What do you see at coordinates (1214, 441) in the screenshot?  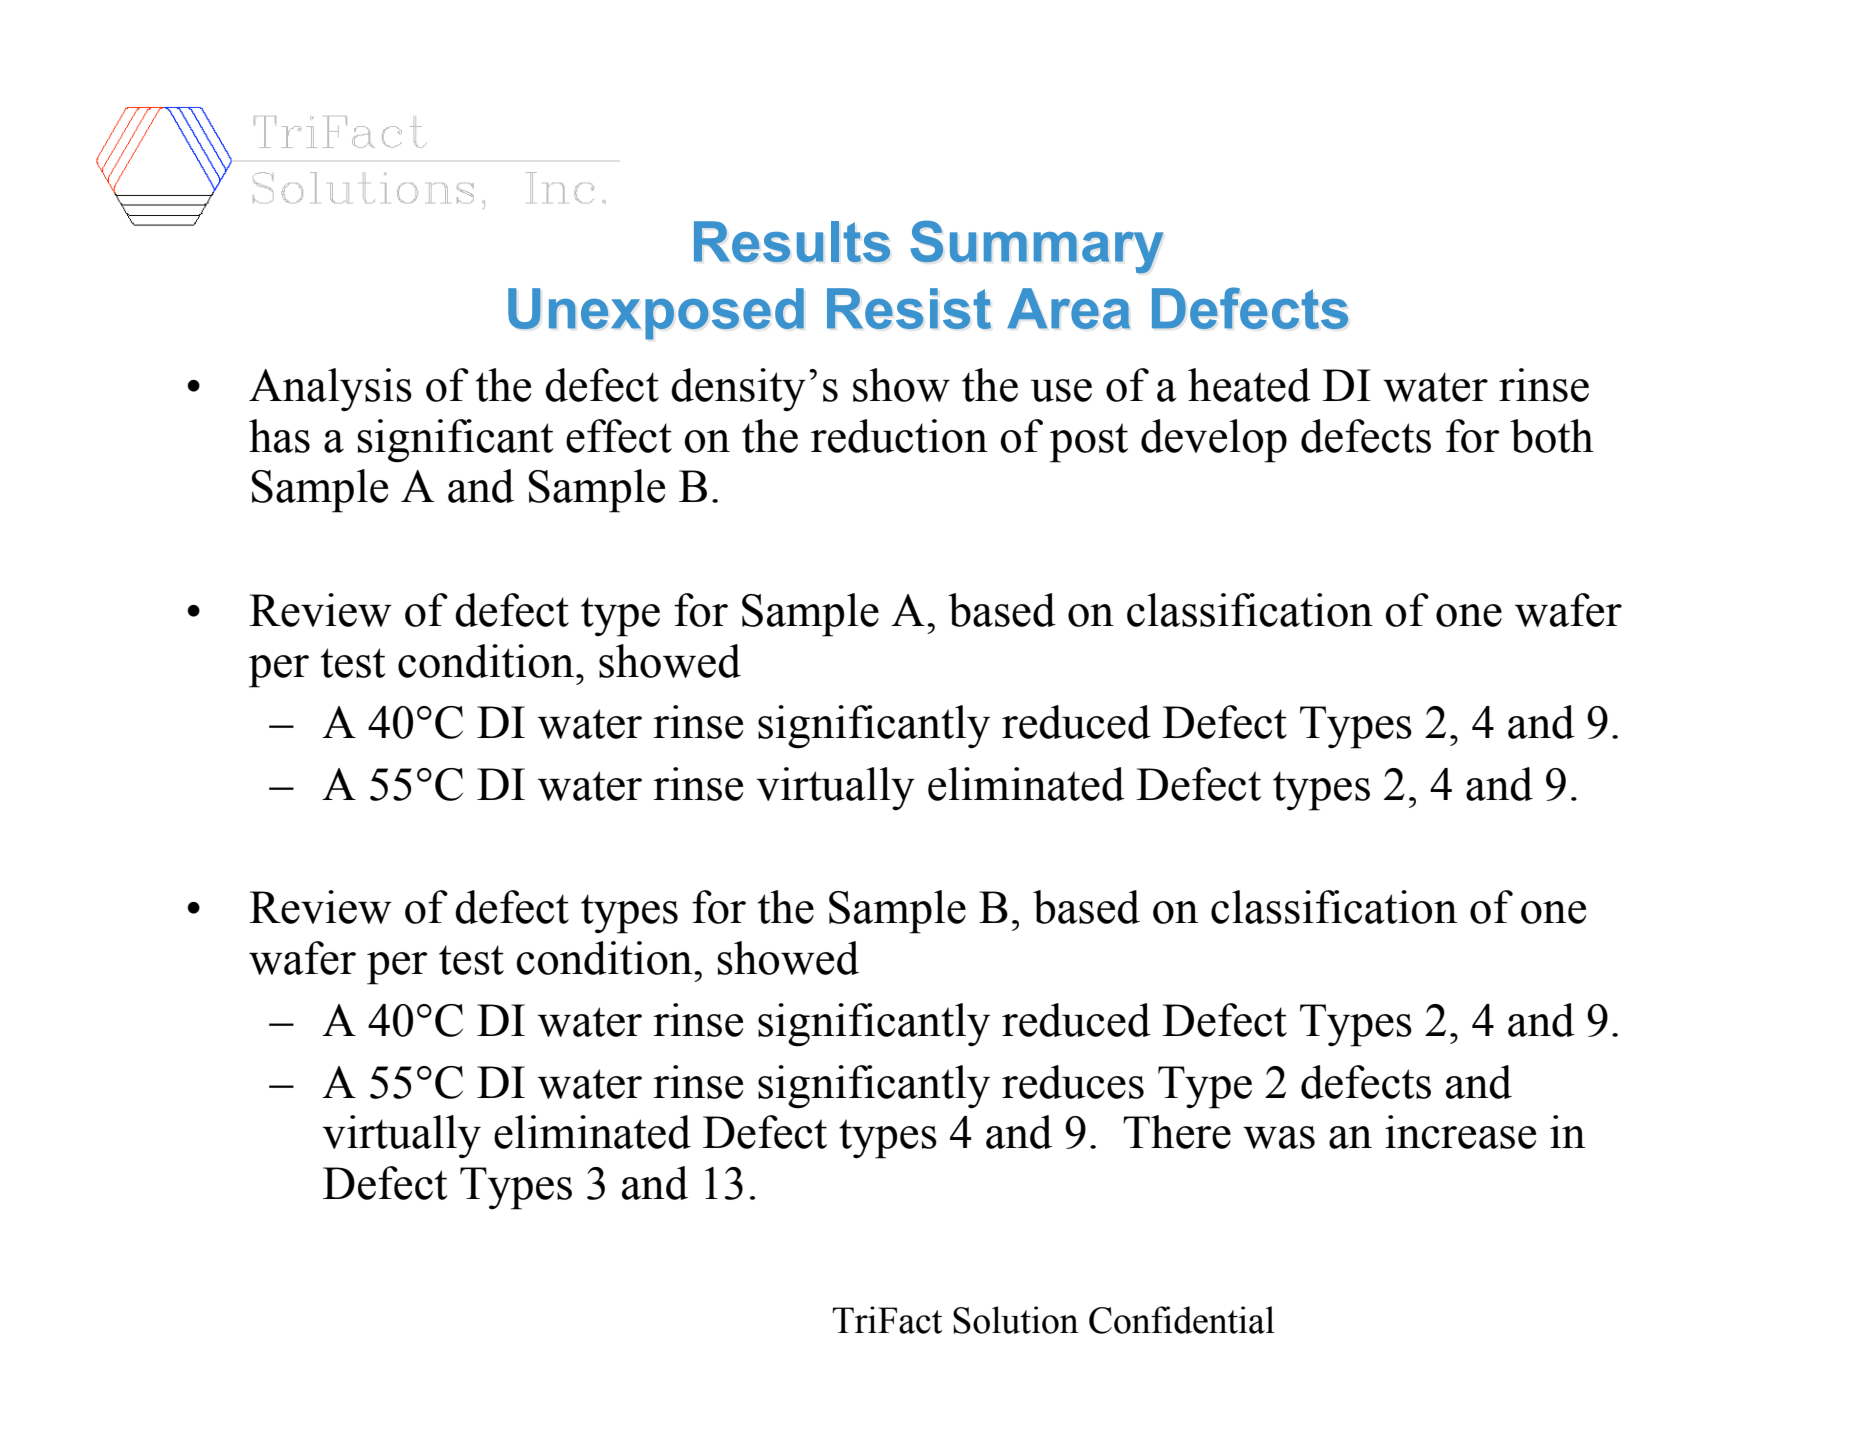 I see `develop` at bounding box center [1214, 441].
